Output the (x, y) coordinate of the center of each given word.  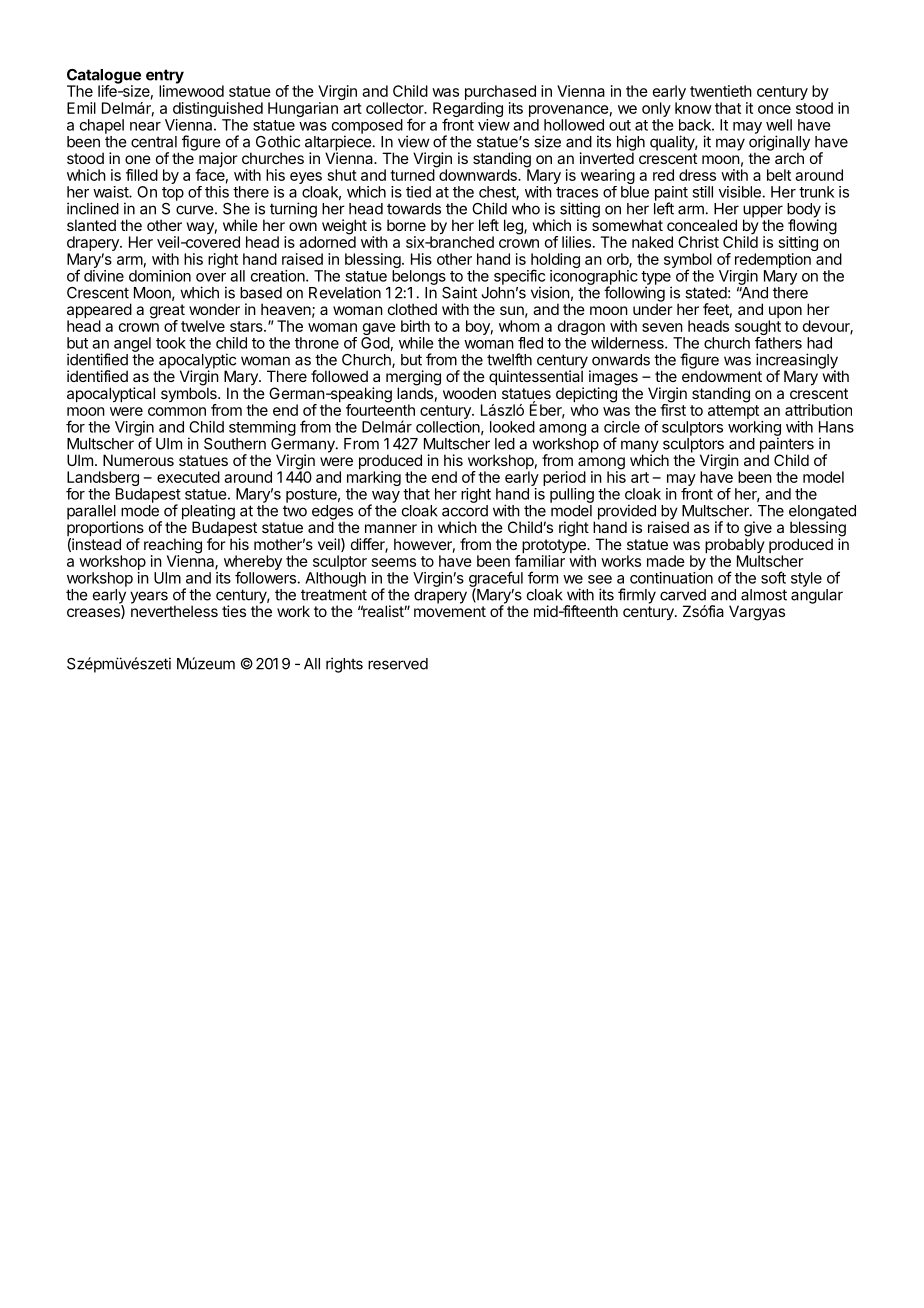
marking (374, 480)
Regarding (468, 110)
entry (165, 77)
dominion (160, 276)
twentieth (721, 91)
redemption (773, 260)
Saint (459, 292)
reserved (398, 664)
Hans (836, 427)
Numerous (138, 460)
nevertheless (174, 610)
